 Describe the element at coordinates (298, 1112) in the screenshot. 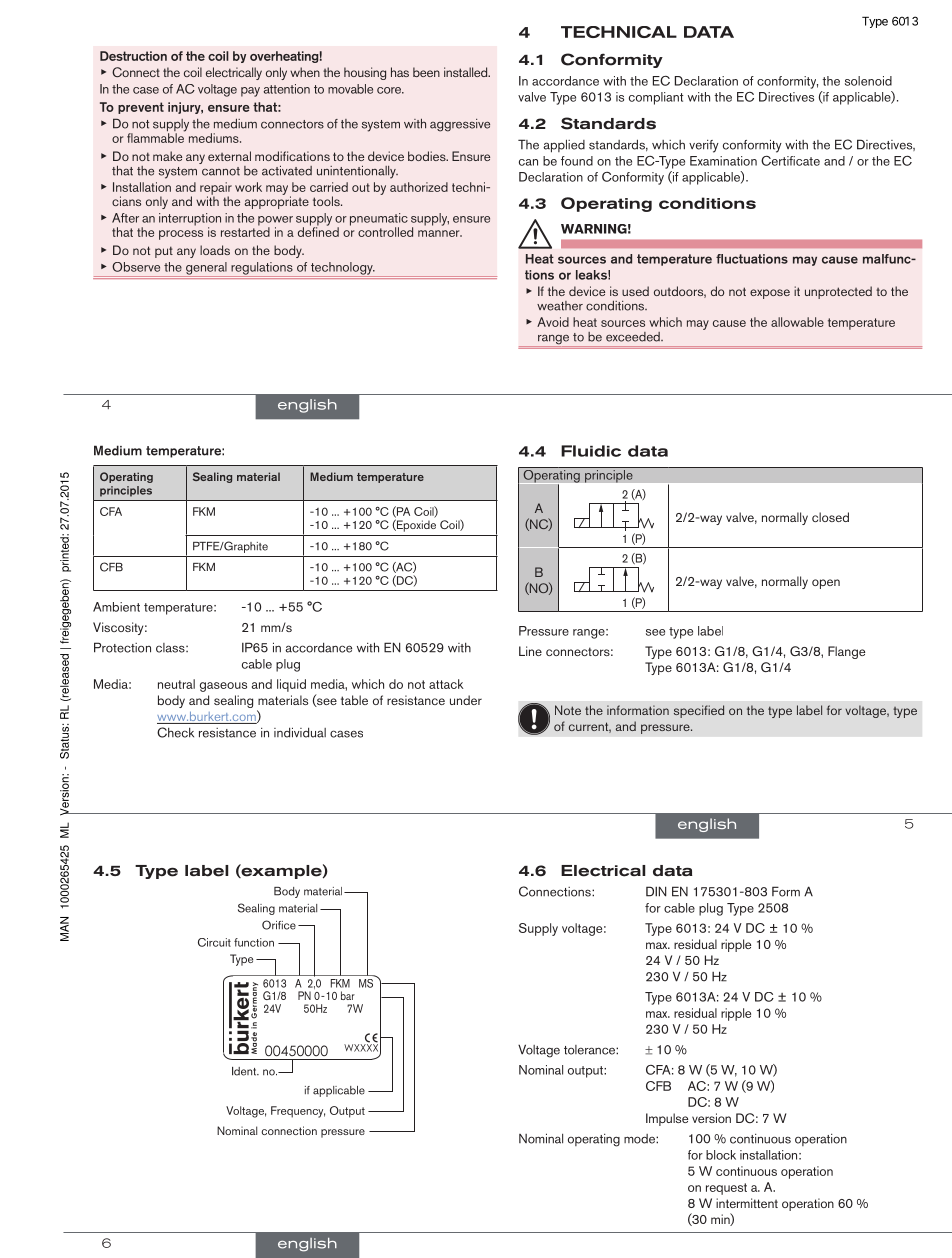

I see `Frequency` at that location.
